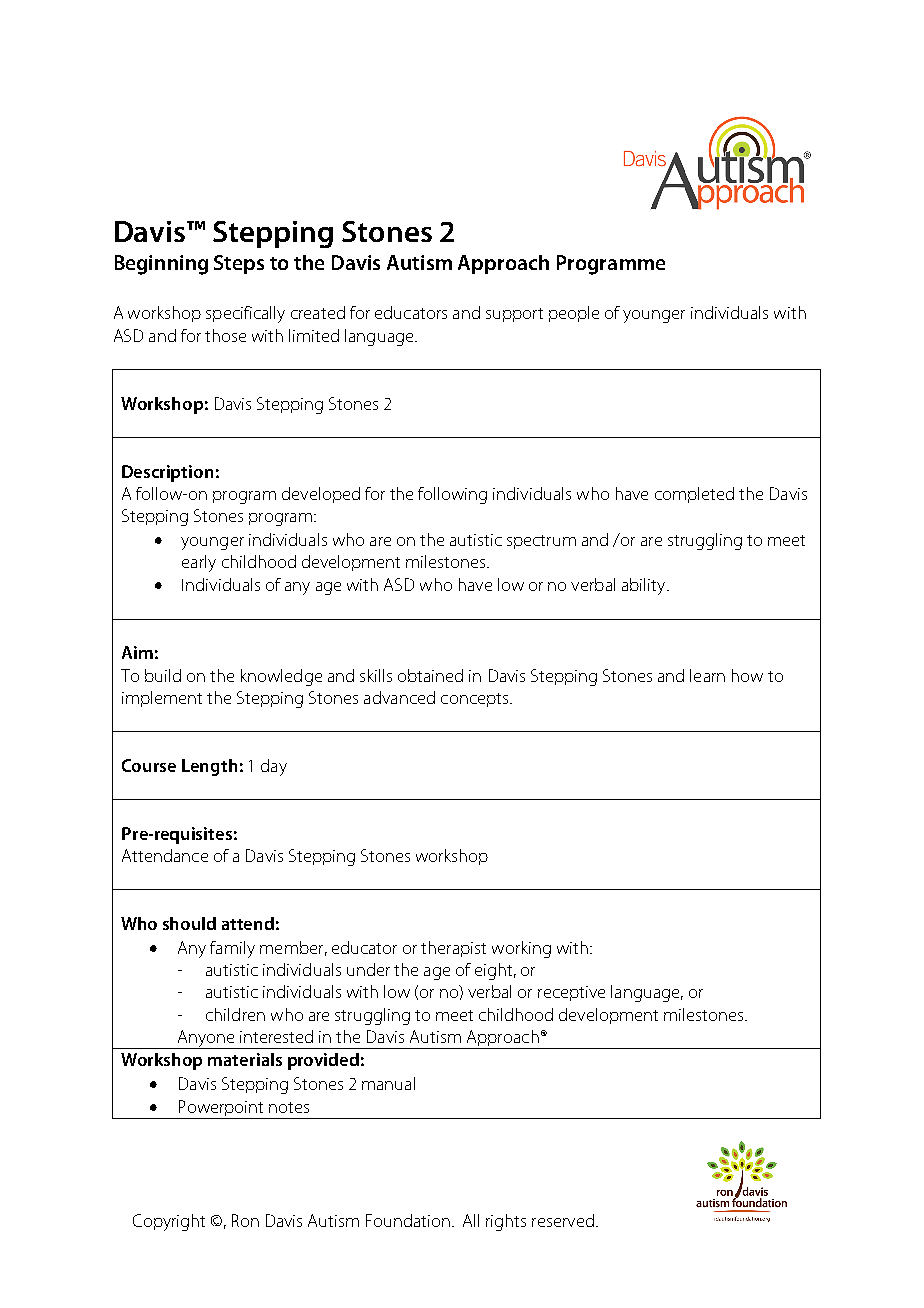 The width and height of the screenshot is (924, 1308). Describe the element at coordinates (563, 1220) in the screenshot. I see `reserved` at that location.
